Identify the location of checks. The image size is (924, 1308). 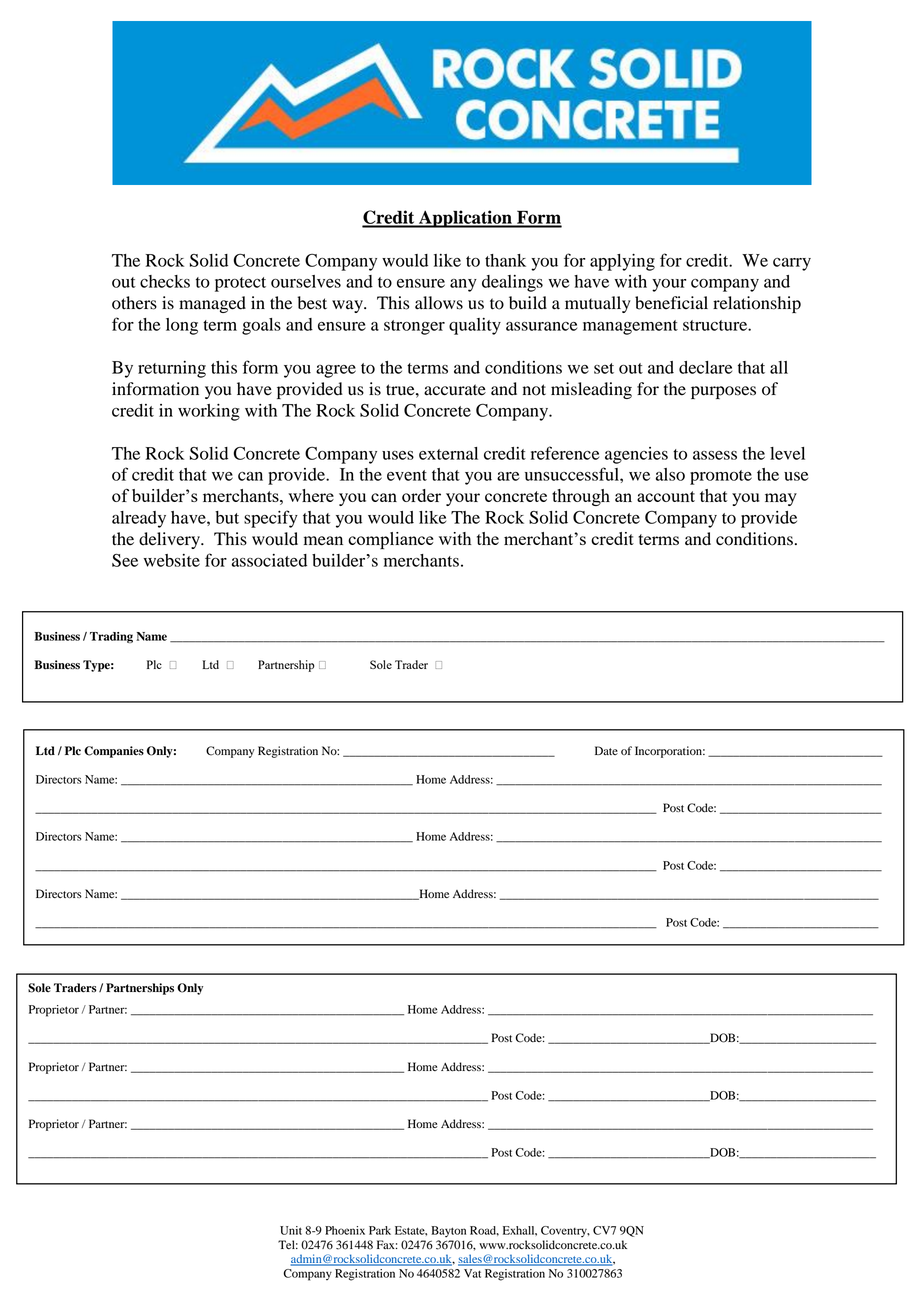
(165, 281).
